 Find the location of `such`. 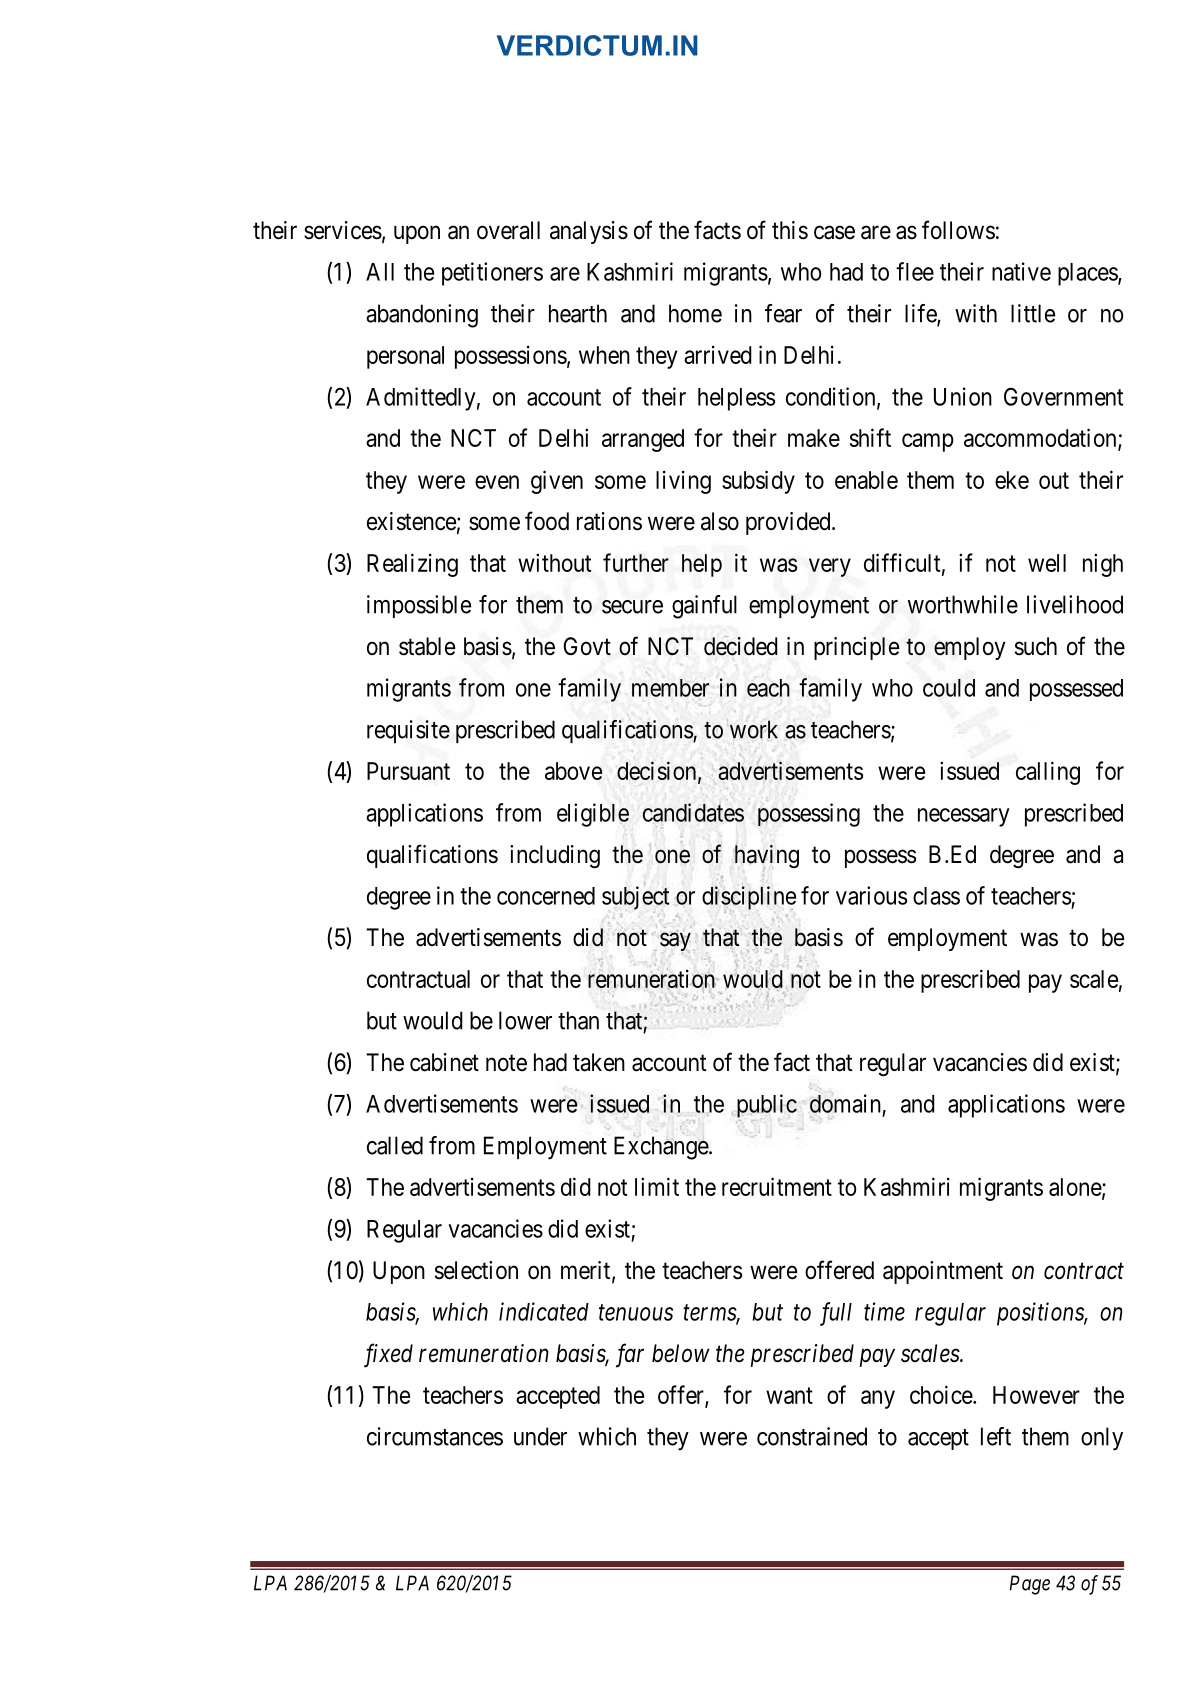

such is located at coordinates (1036, 646).
